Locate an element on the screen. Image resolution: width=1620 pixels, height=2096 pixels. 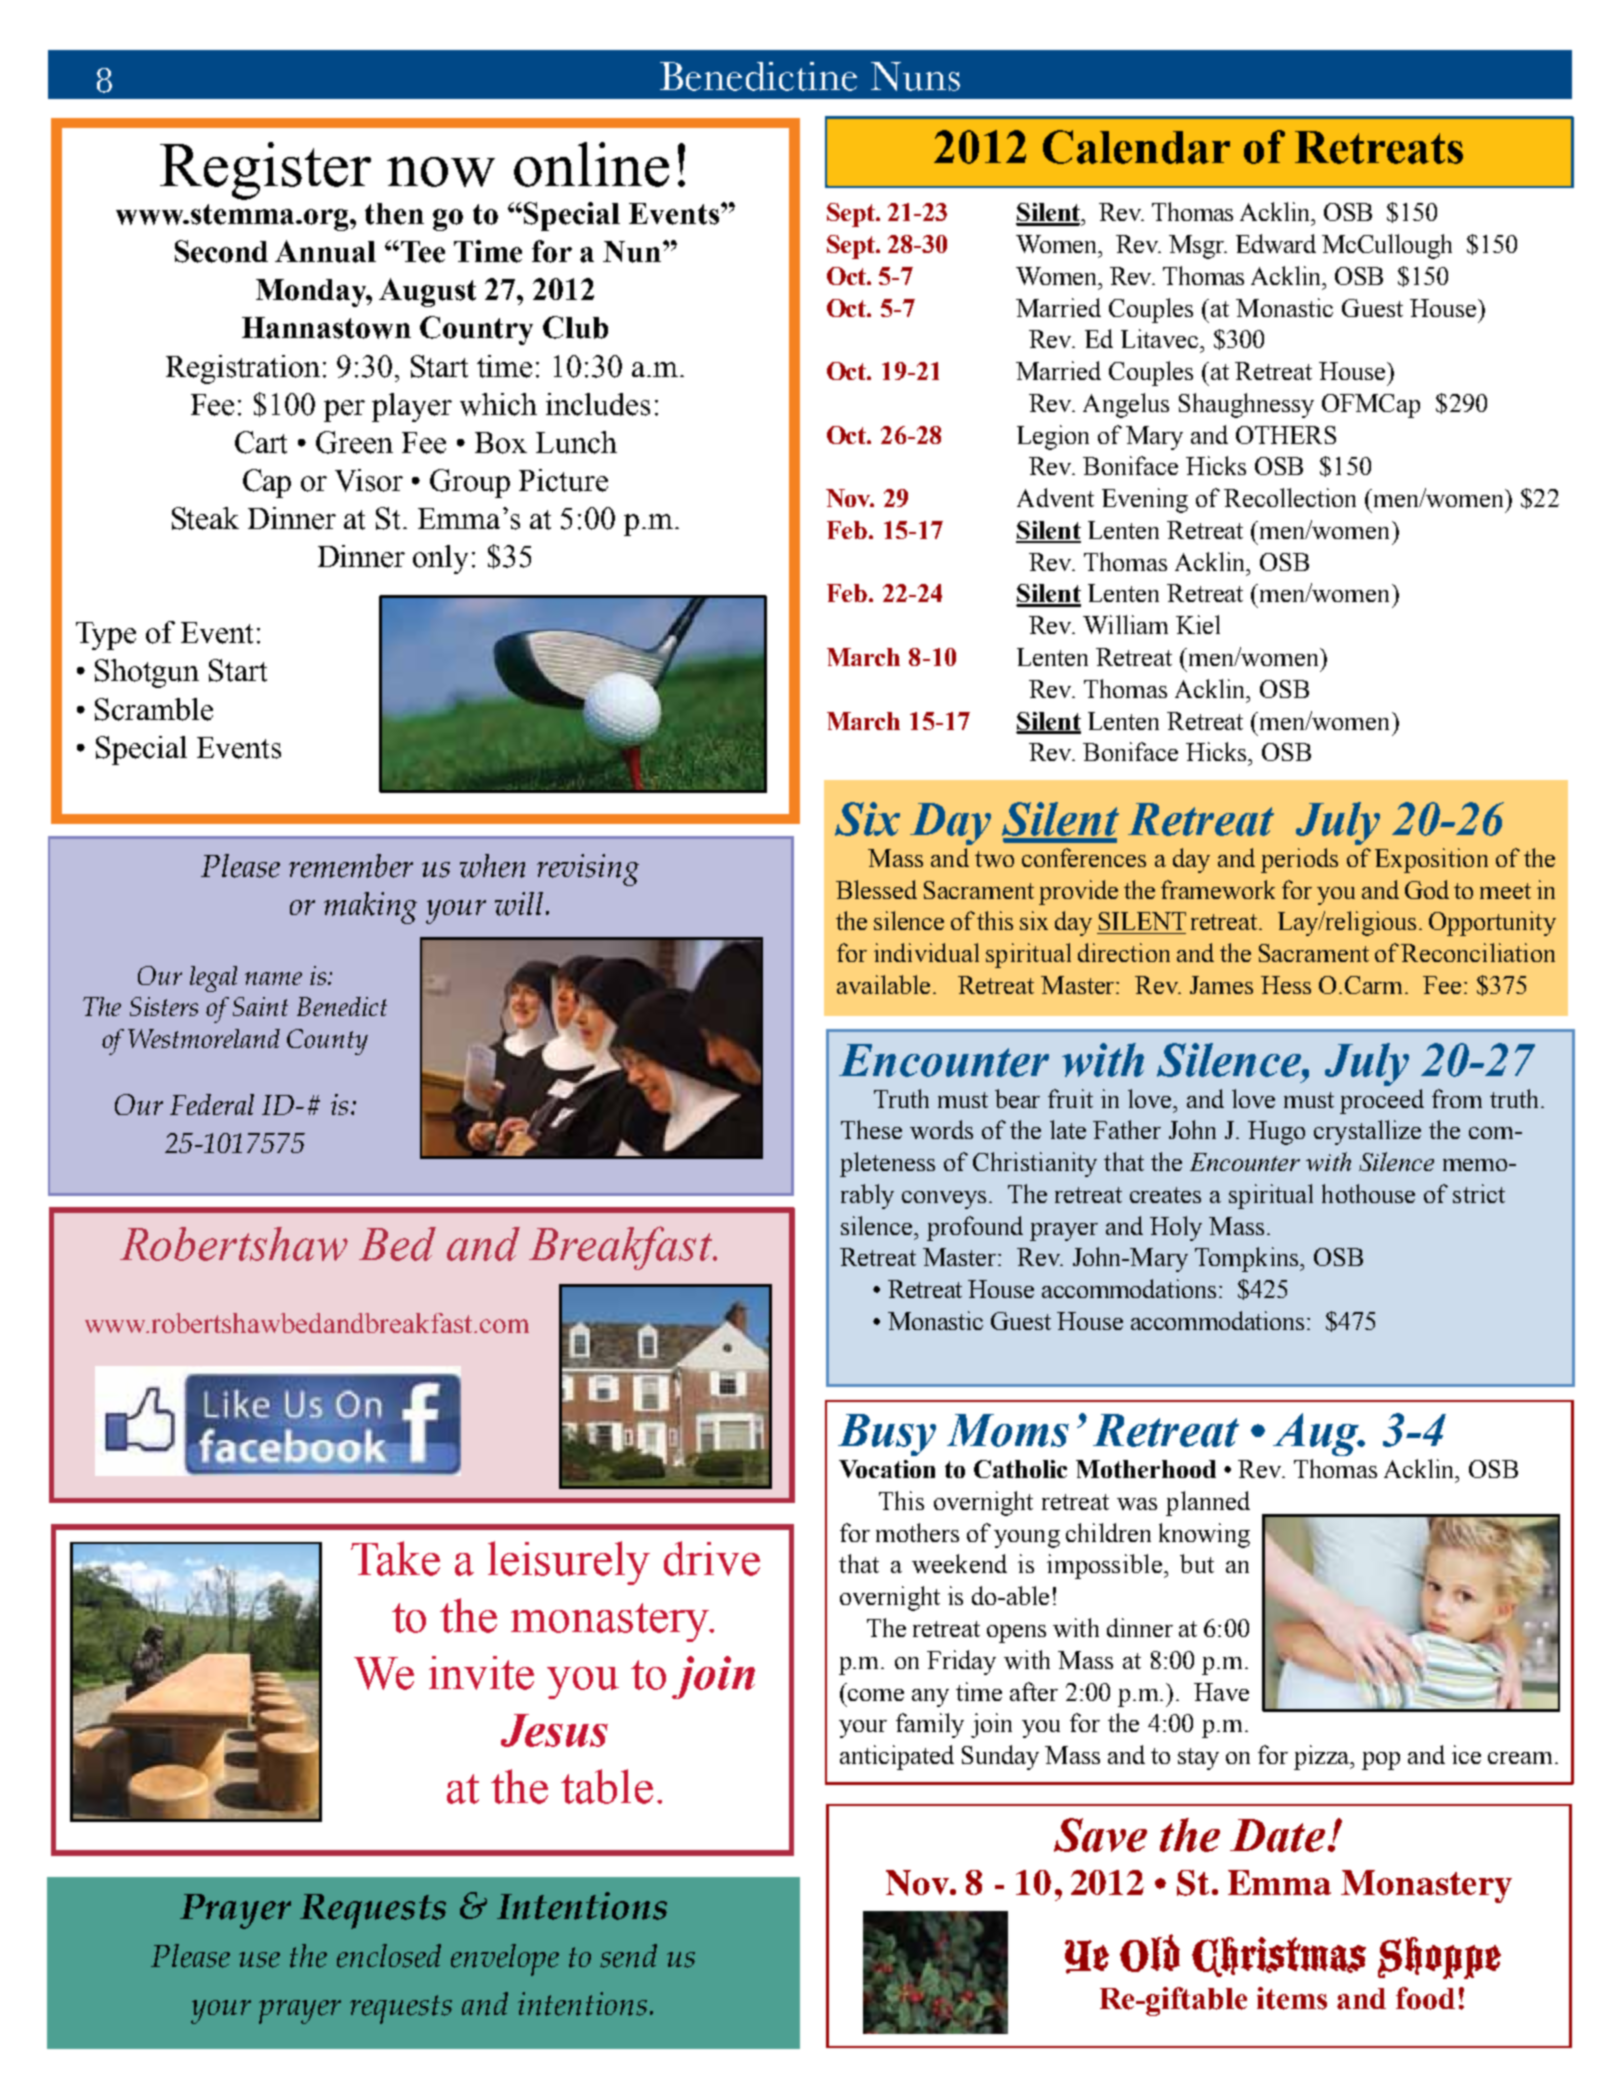
Register is located at coordinates (265, 171).
